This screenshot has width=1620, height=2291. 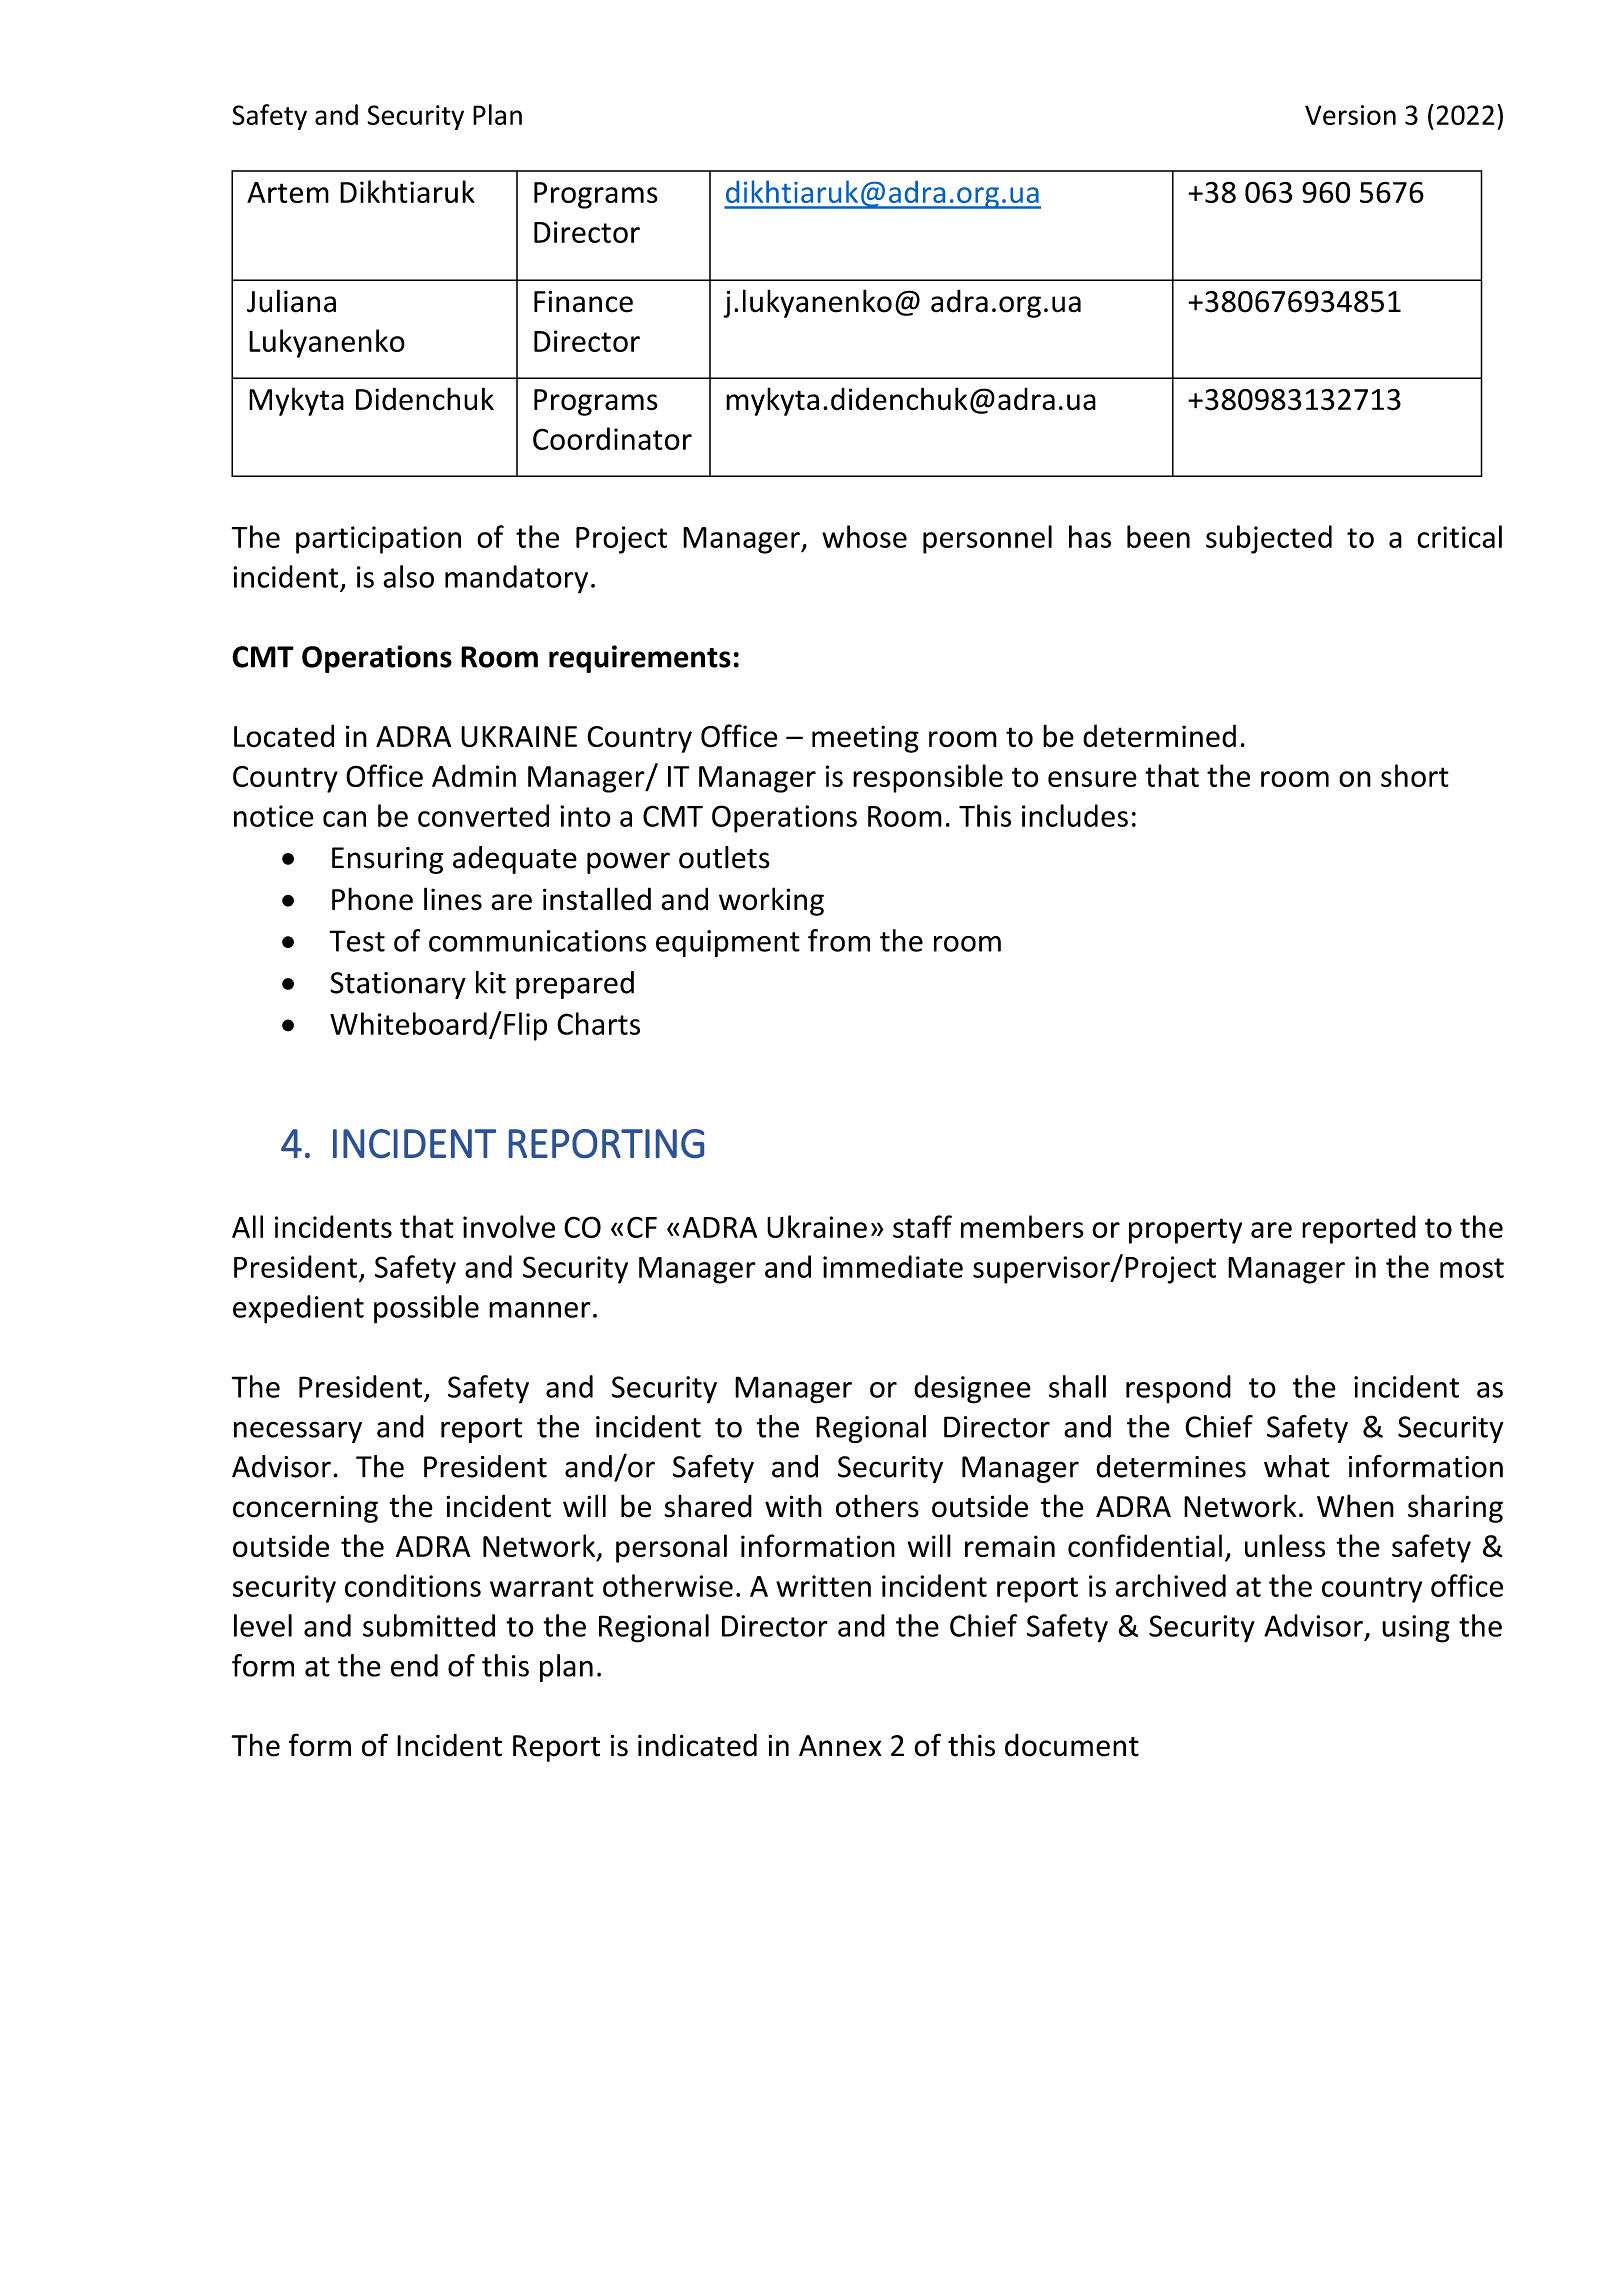 What do you see at coordinates (426, 1309) in the screenshot?
I see `possible` at bounding box center [426, 1309].
